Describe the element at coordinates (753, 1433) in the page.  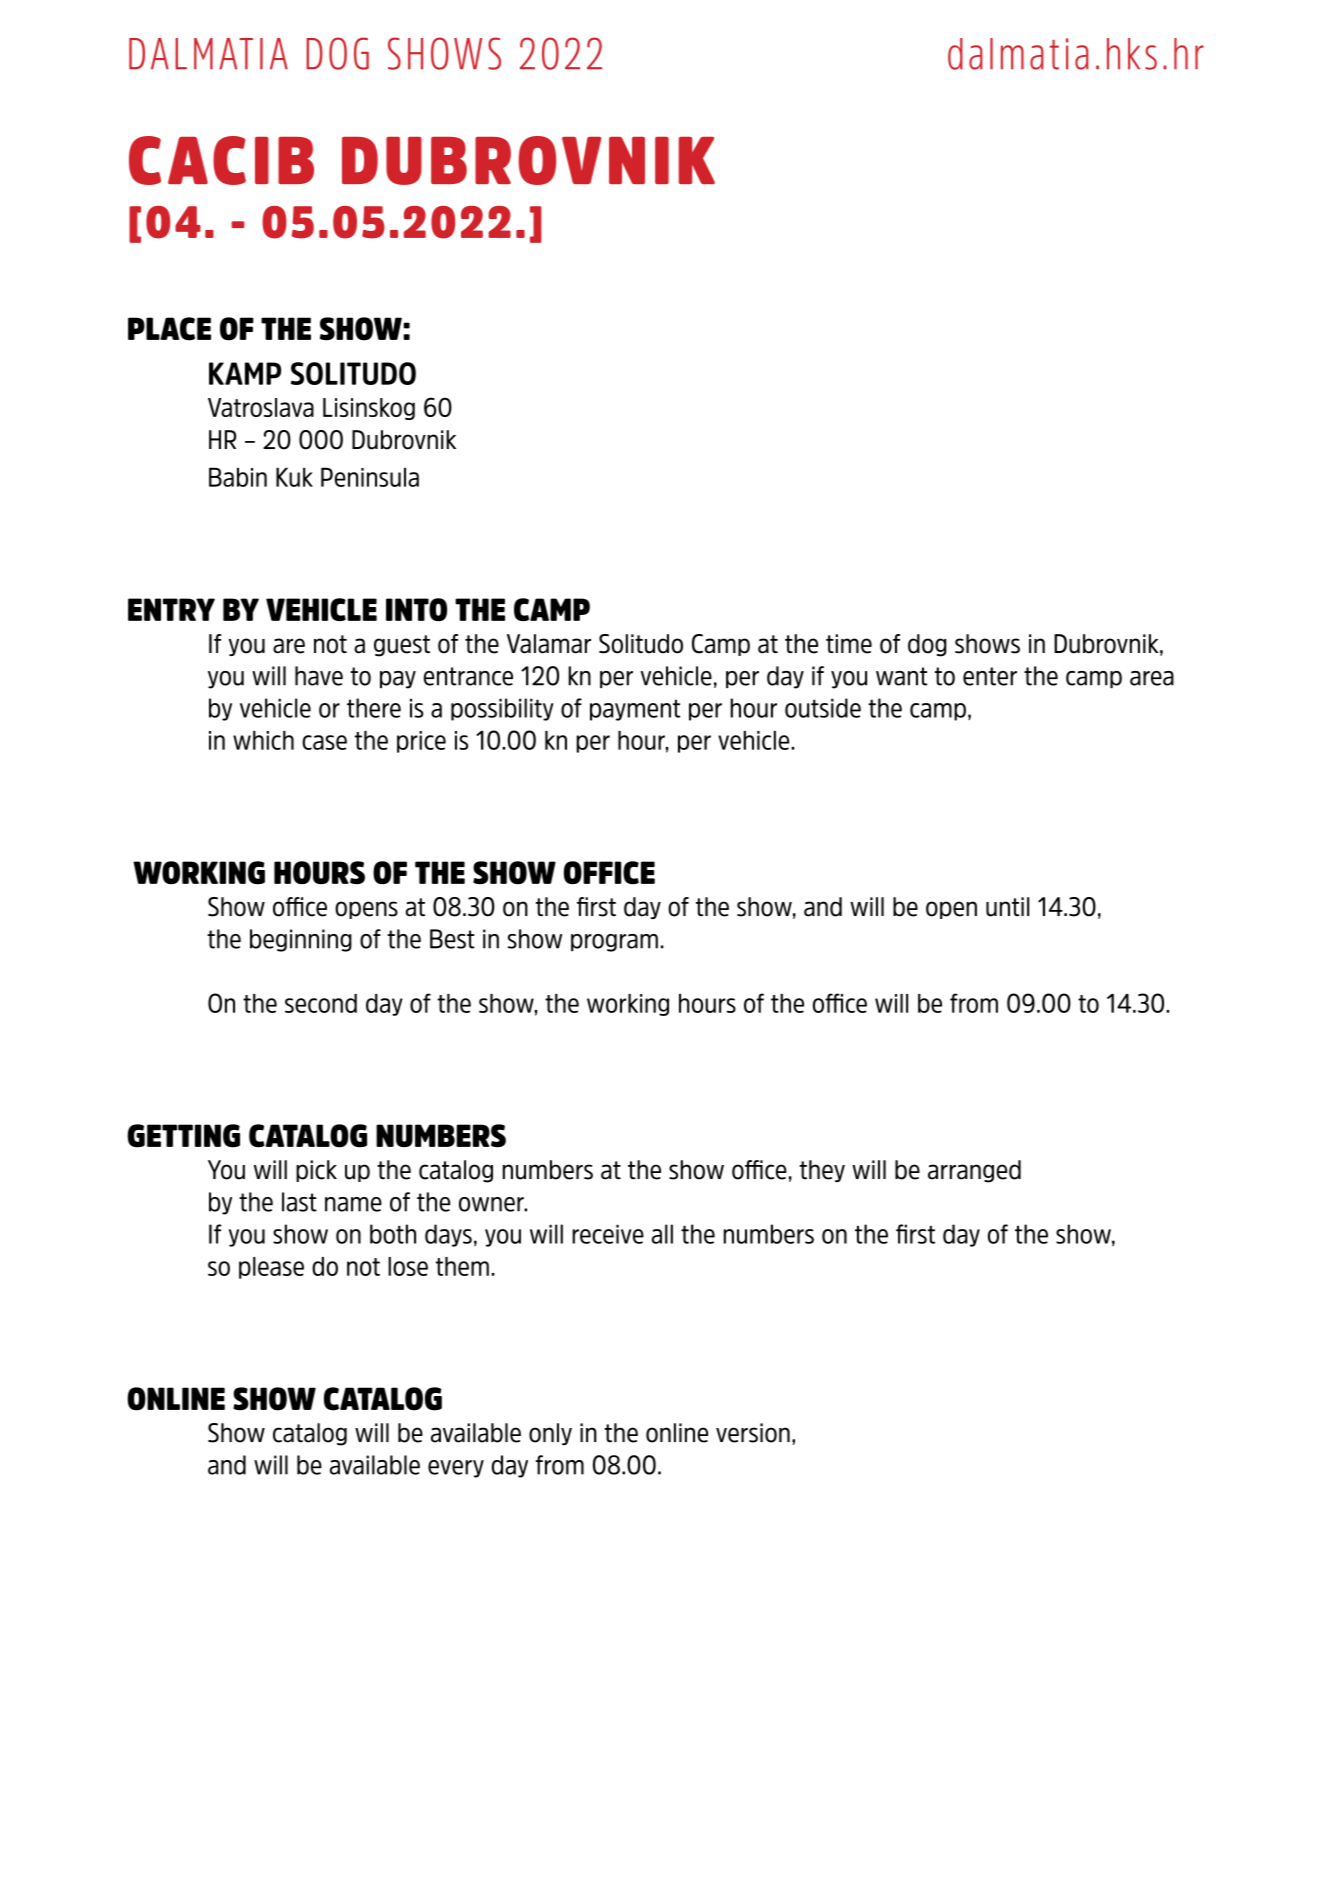
I see `version` at that location.
